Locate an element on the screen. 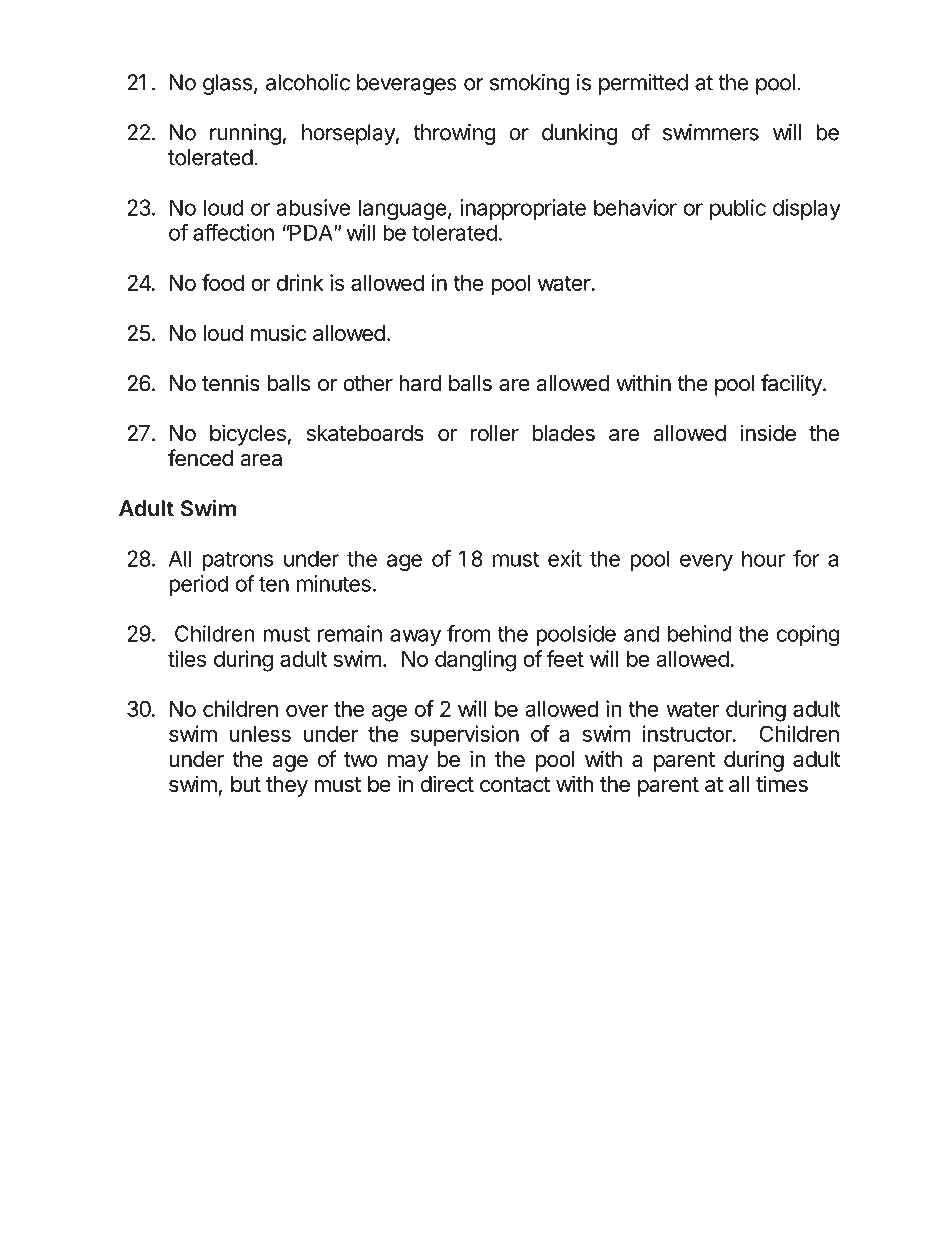 This screenshot has height=1233, width=952. food is located at coordinates (223, 282).
